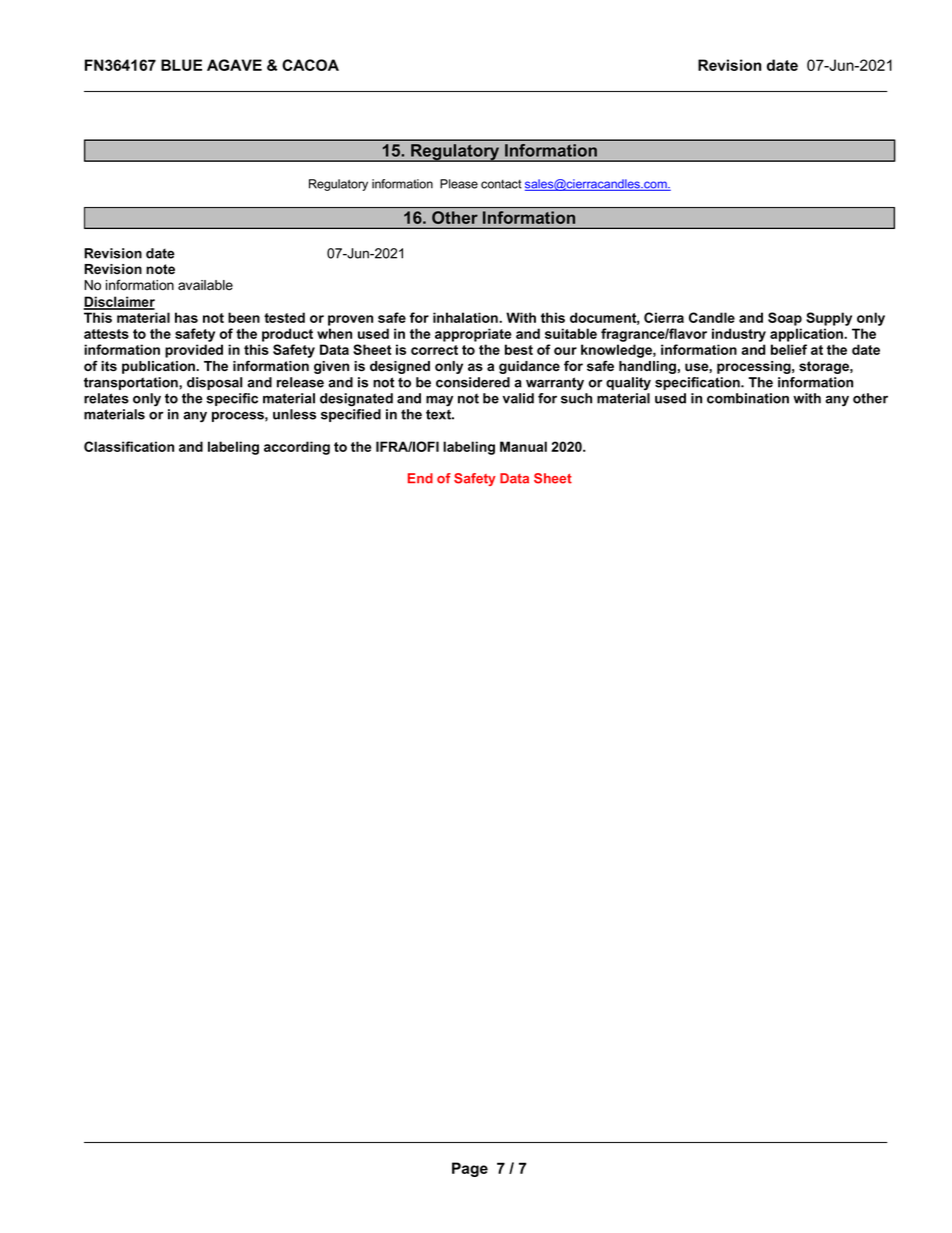 The width and height of the screenshot is (952, 1233). What do you see at coordinates (523, 446) in the screenshot?
I see `Manual` at bounding box center [523, 446].
